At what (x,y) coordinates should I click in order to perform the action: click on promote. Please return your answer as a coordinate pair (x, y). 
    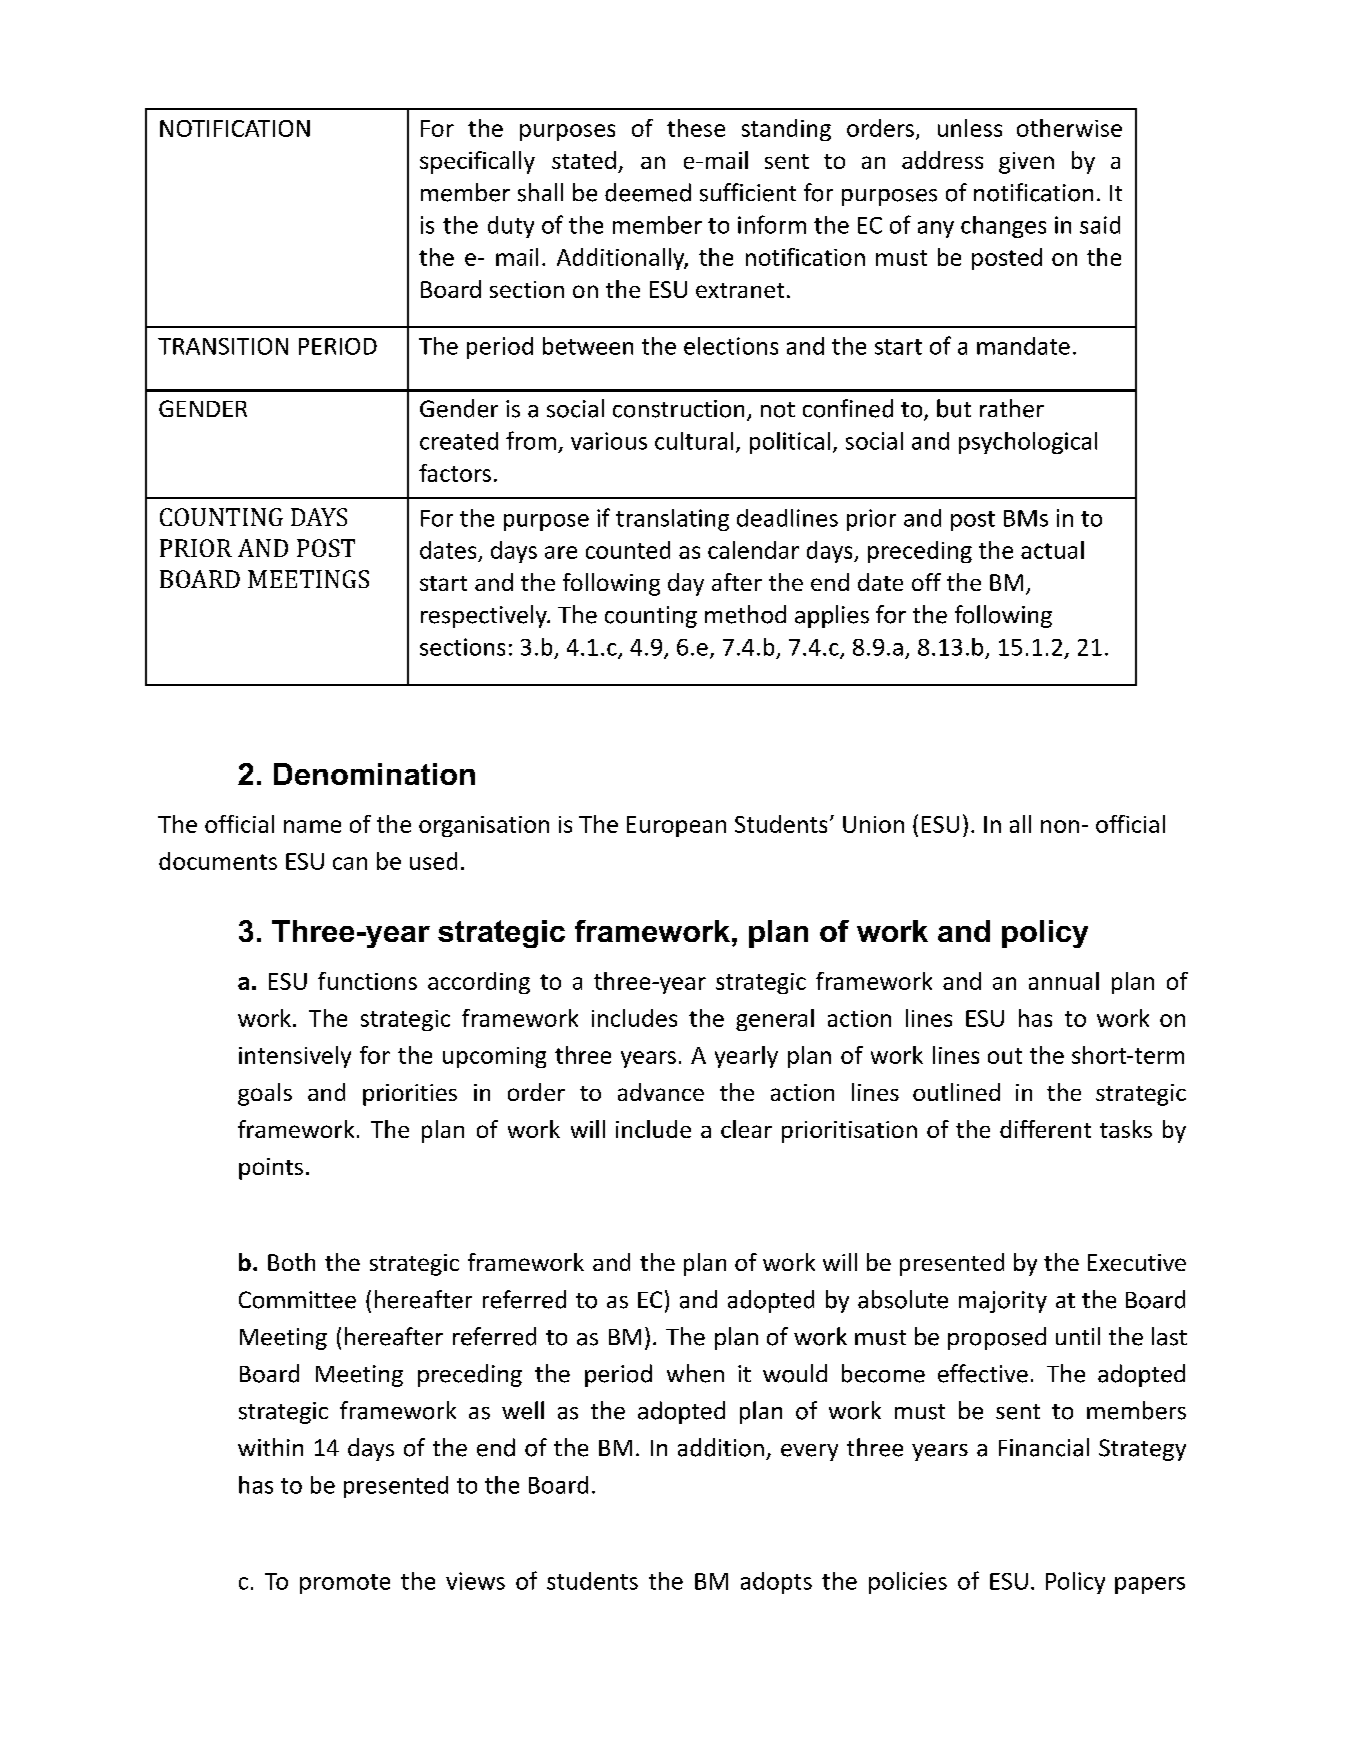
    Looking at the image, I should click on (345, 1584).
